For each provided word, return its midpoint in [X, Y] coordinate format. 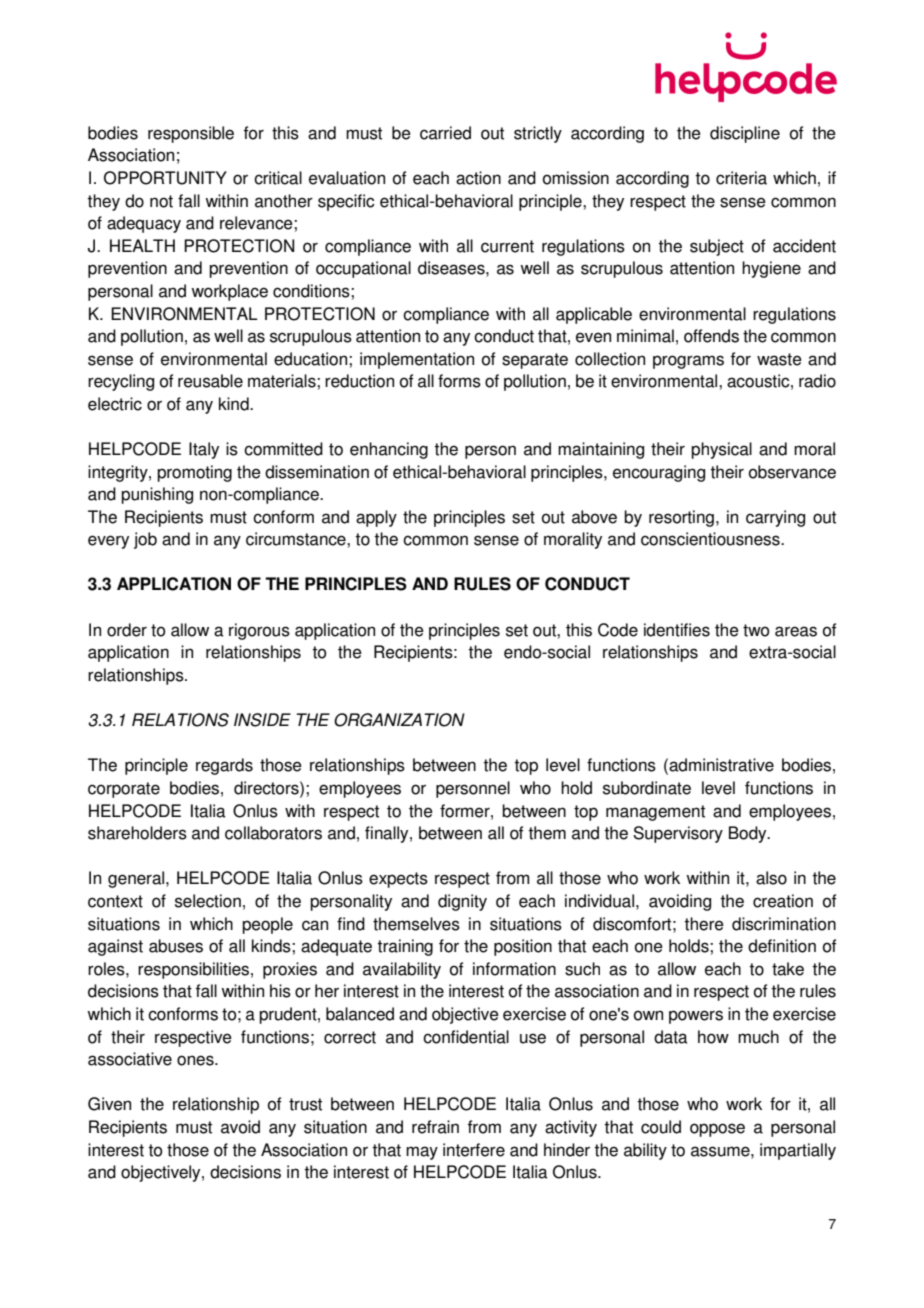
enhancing [389, 450]
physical [721, 450]
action [478, 178]
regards [224, 766]
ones [196, 1060]
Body [749, 834]
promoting [194, 473]
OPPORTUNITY [165, 178]
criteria [741, 178]
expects [398, 880]
